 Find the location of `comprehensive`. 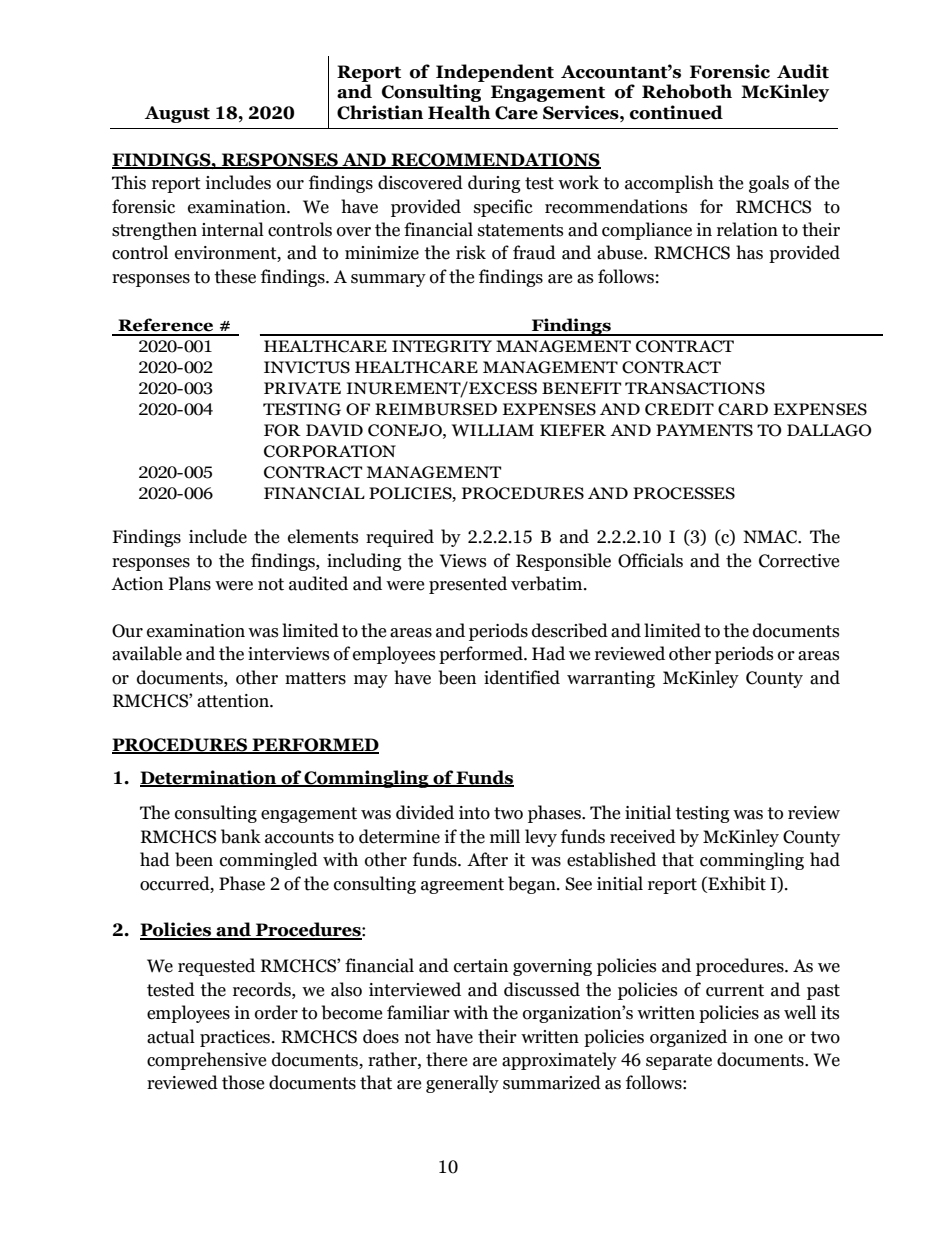

comprehensive is located at coordinates (206, 1061).
